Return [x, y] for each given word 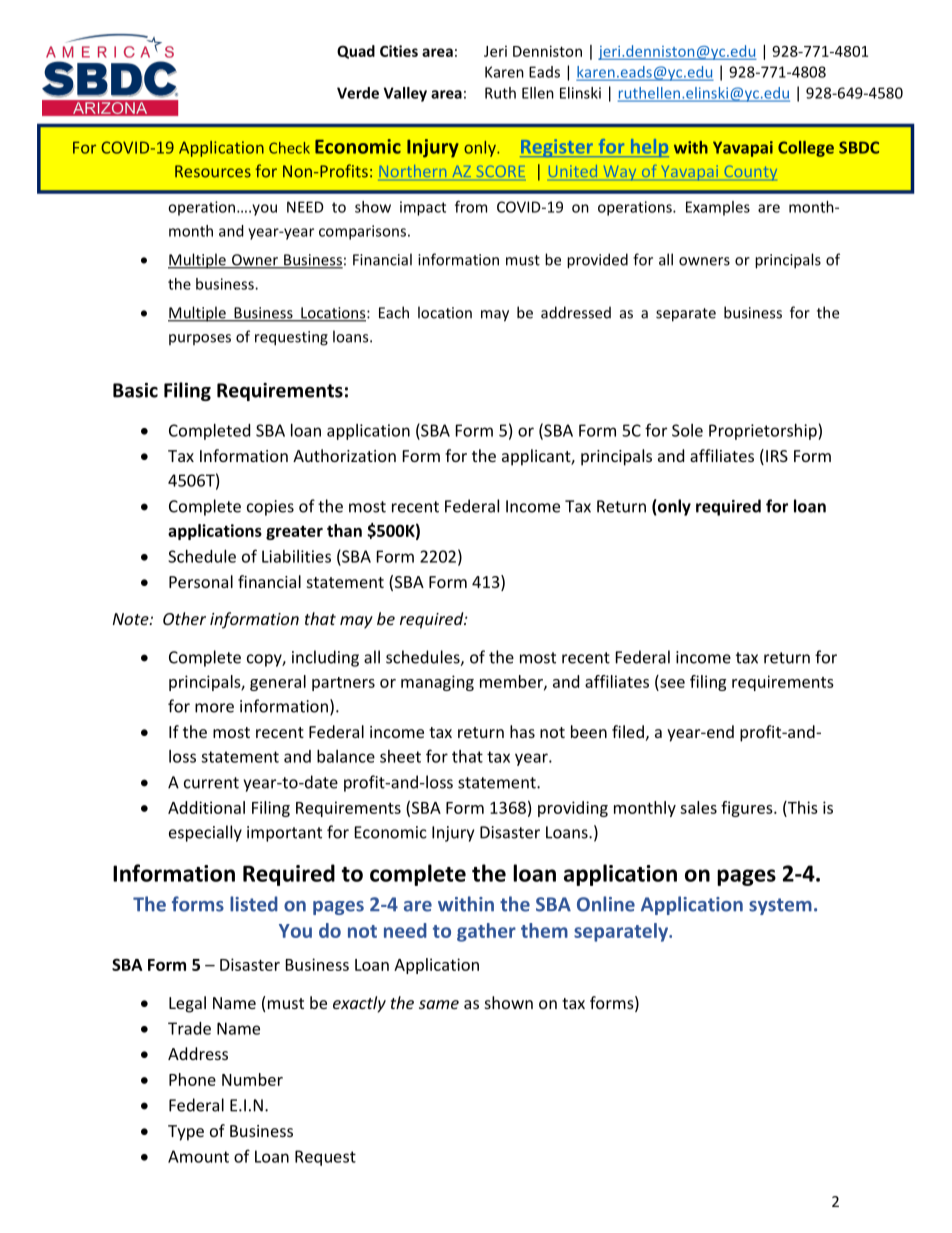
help [648, 148]
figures [748, 809]
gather [486, 932]
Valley [405, 94]
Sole [687, 430]
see [672, 683]
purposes [200, 339]
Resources [213, 171]
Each [394, 312]
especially [205, 833]
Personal [201, 581]
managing [437, 683]
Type [186, 1133]
